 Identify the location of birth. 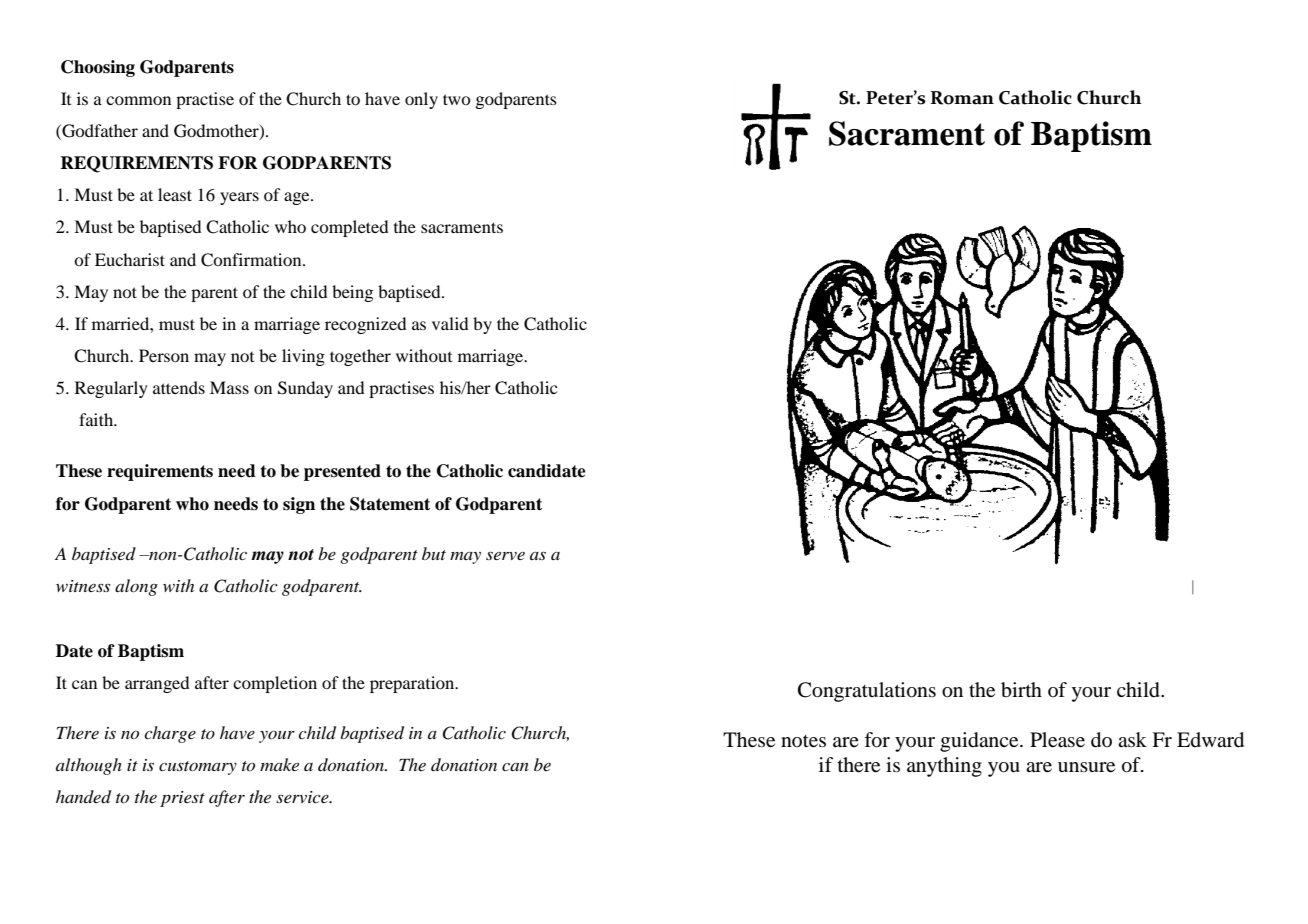
(1021, 690).
